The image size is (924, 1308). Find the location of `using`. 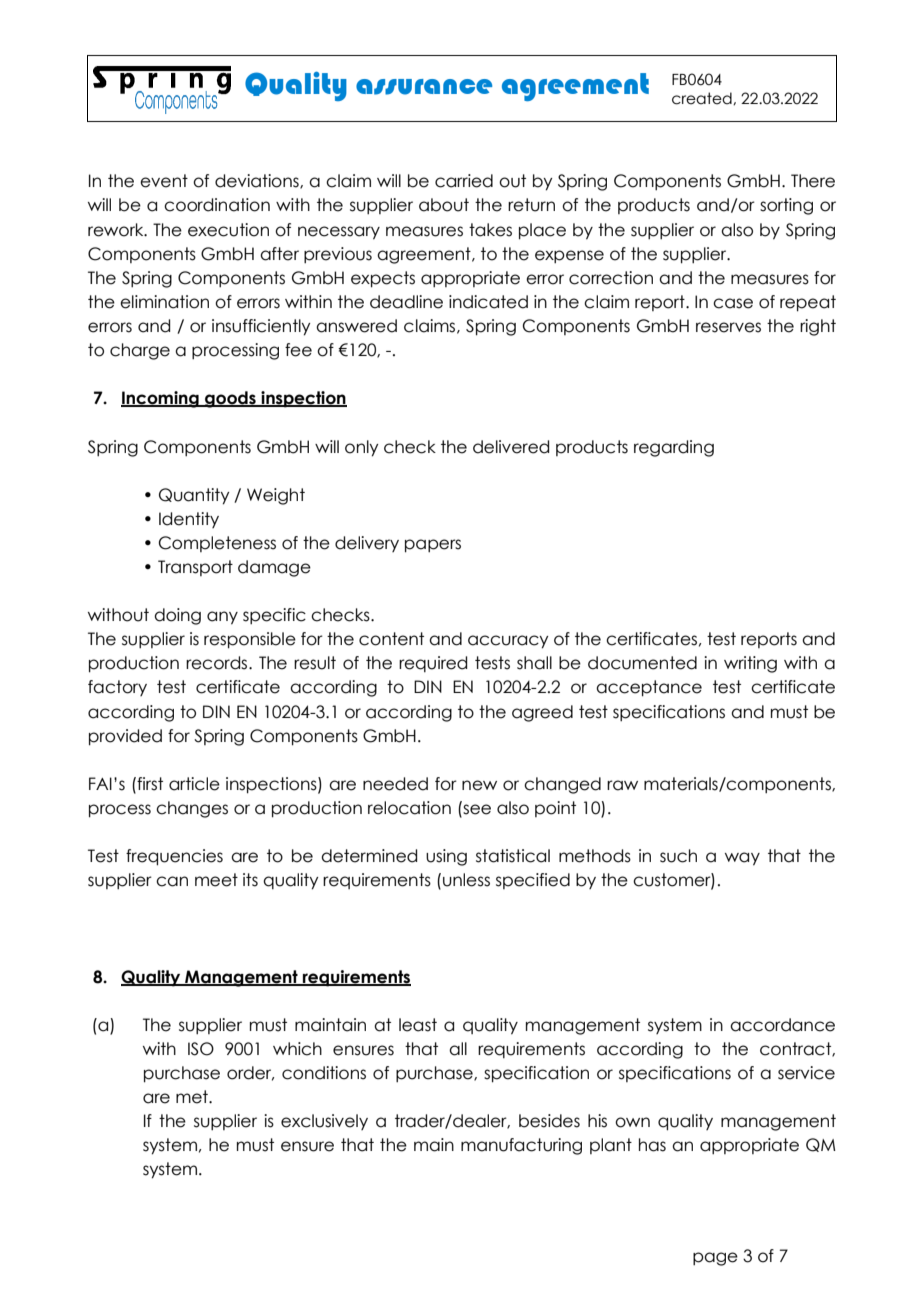

using is located at coordinates (446, 857).
